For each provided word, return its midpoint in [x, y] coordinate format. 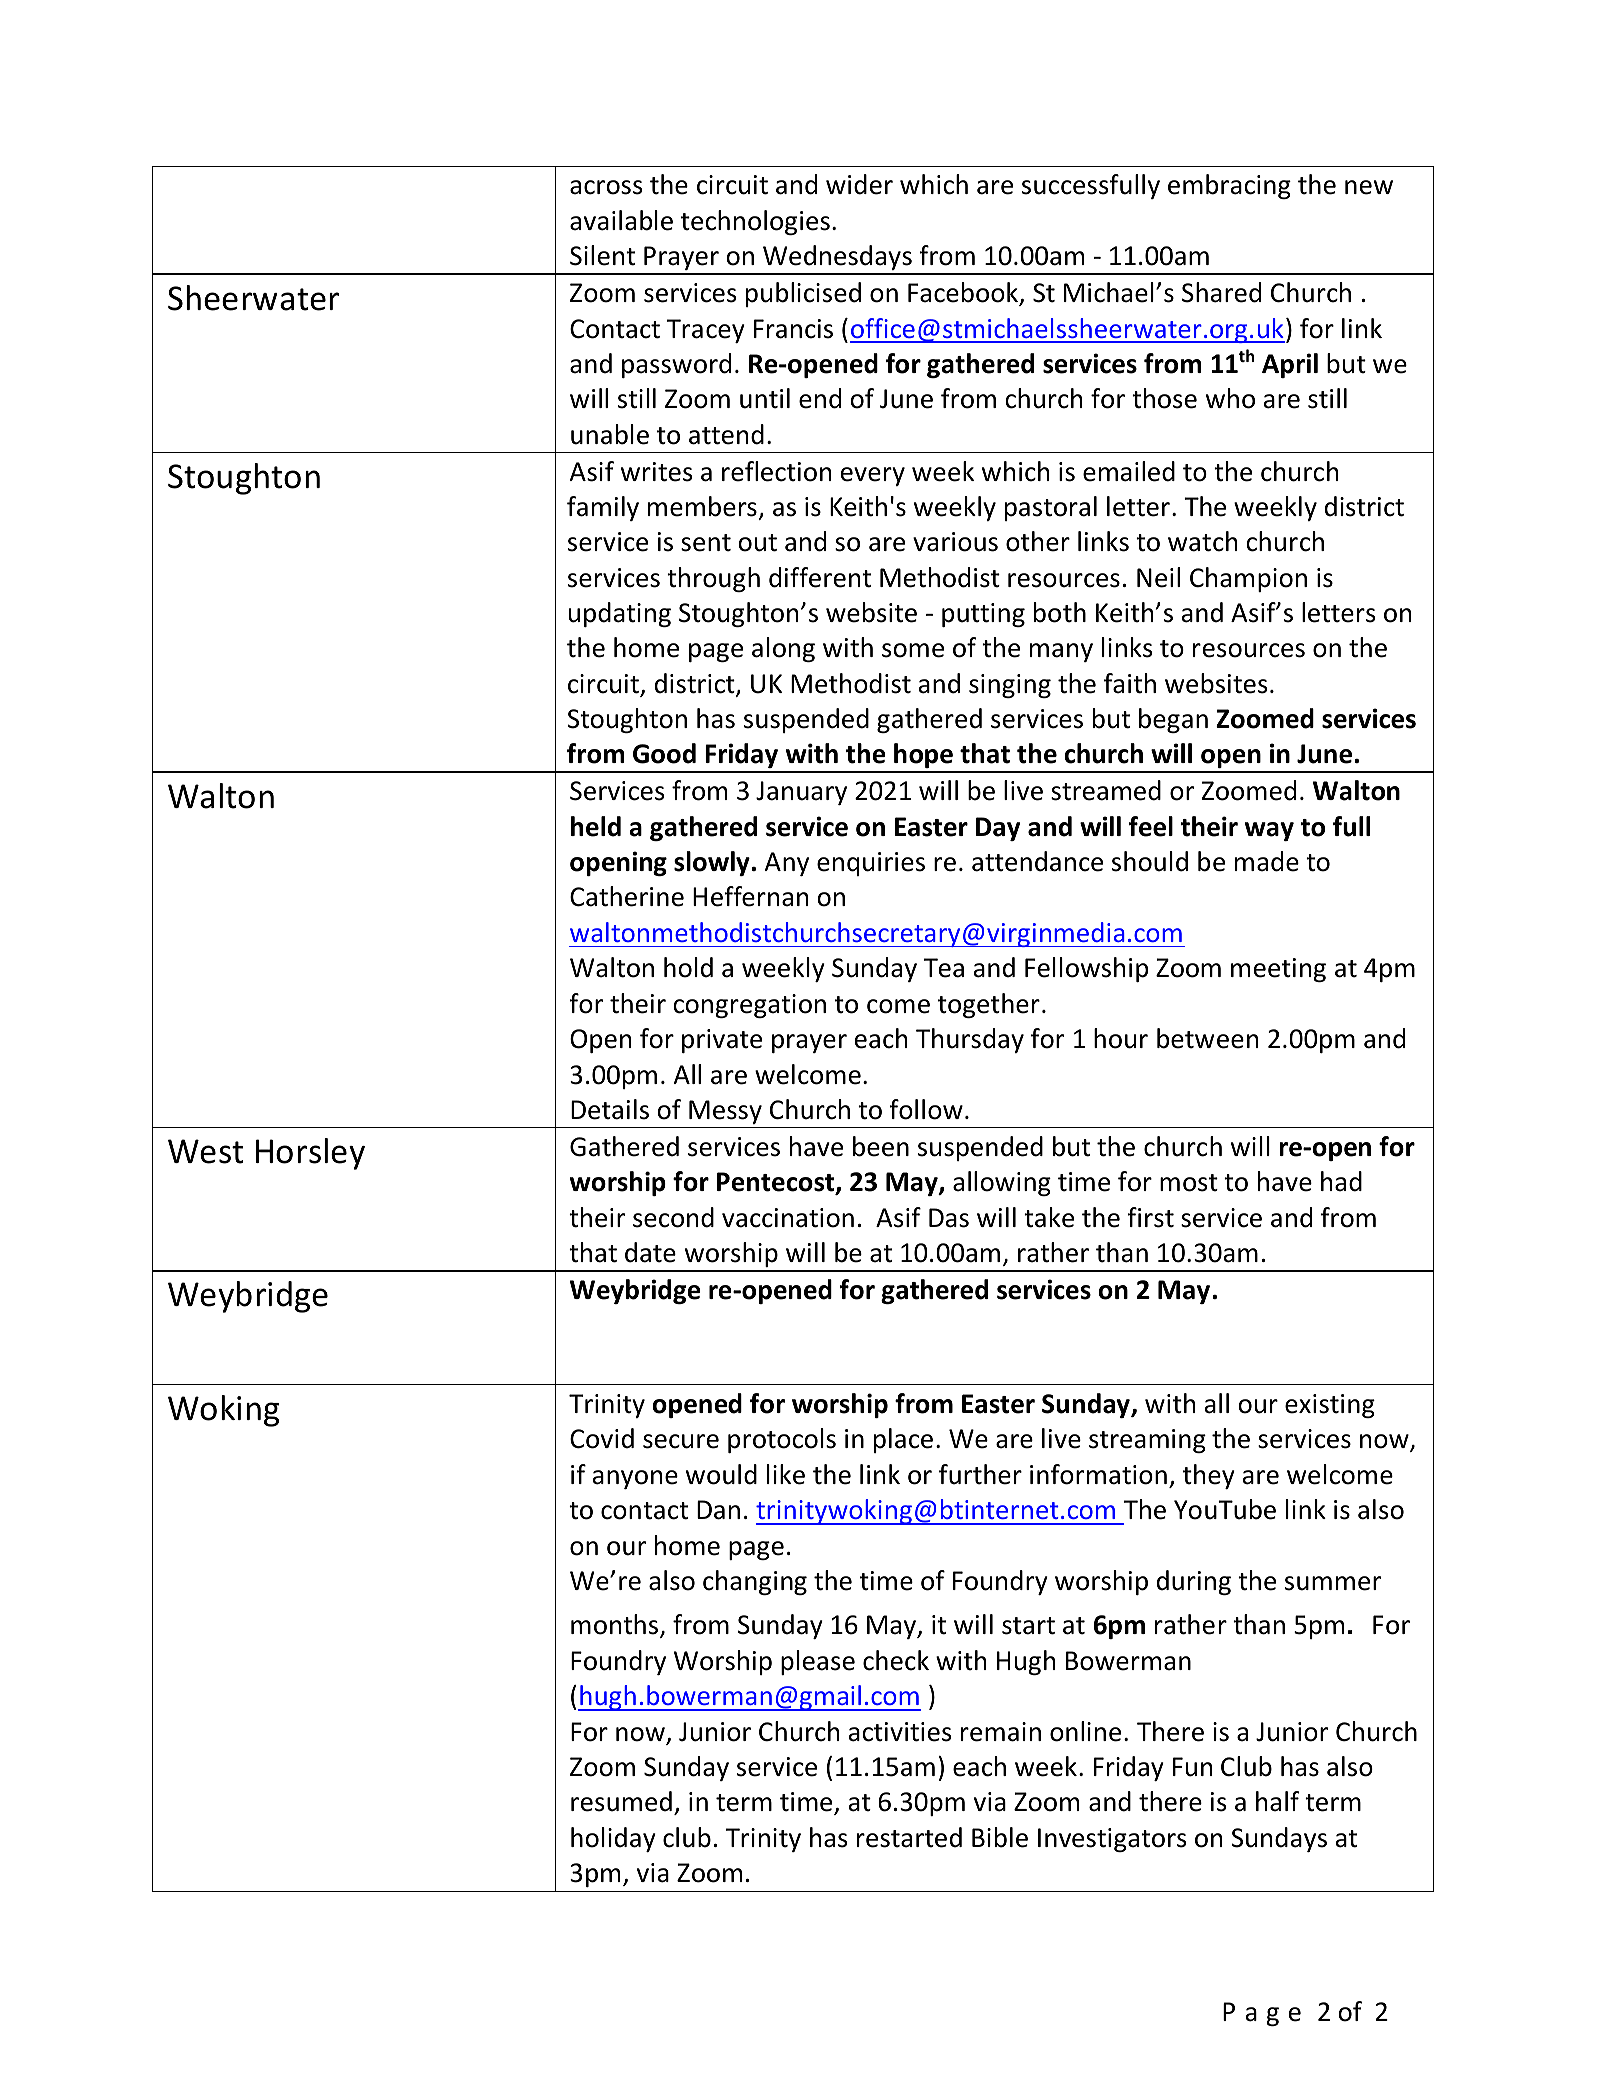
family [603, 508]
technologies [755, 222]
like [786, 1474]
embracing [1229, 186]
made [1267, 861]
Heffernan [750, 896]
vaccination [788, 1218]
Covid [602, 1438]
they [1209, 1476]
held [596, 826]
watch [1202, 541]
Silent [602, 255]
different [820, 577]
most [1189, 1183]
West [205, 1151]
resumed [621, 1801]
